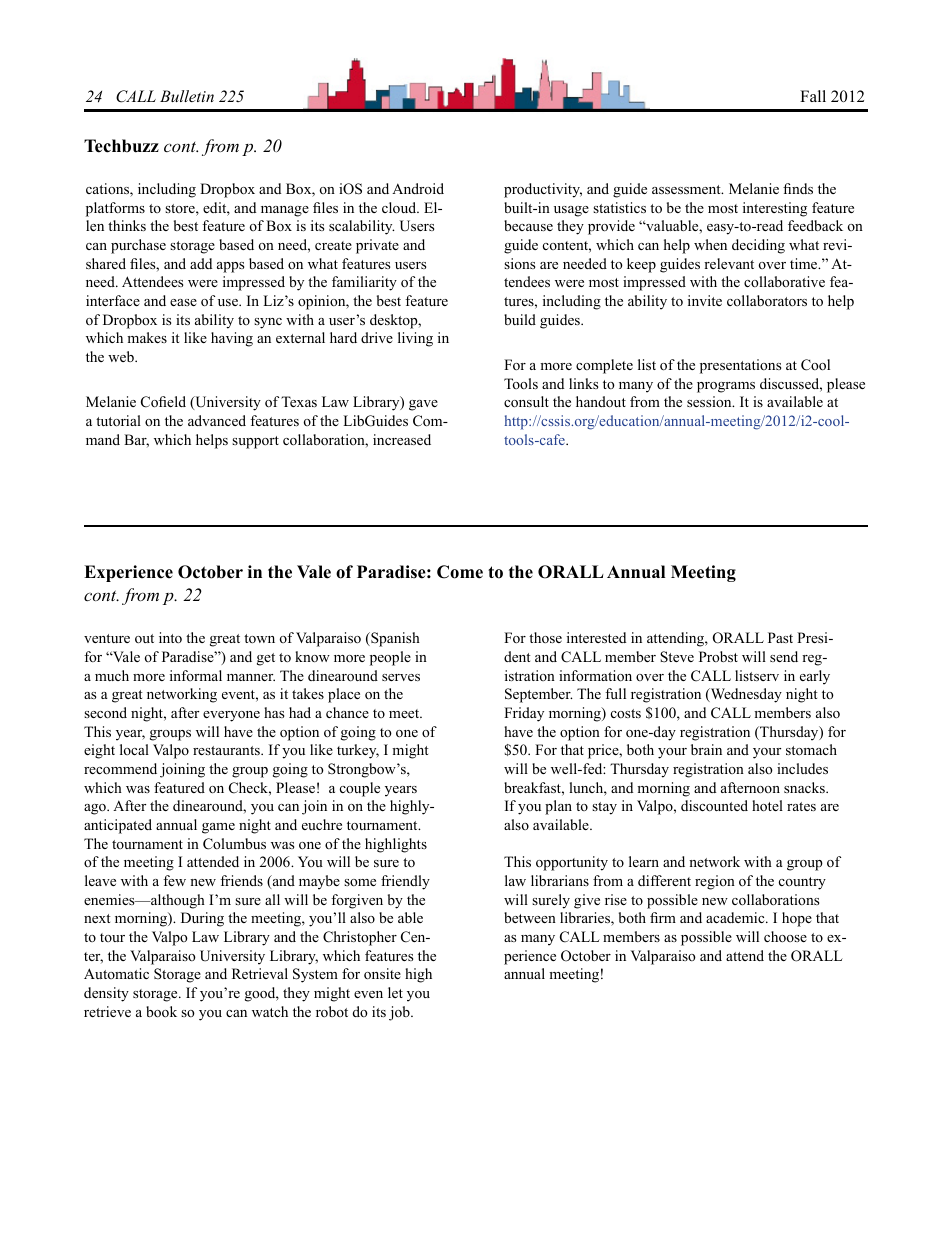 Image resolution: width=952 pixels, height=1233 pixels. What do you see at coordinates (196, 675) in the document?
I see `informal` at bounding box center [196, 675].
